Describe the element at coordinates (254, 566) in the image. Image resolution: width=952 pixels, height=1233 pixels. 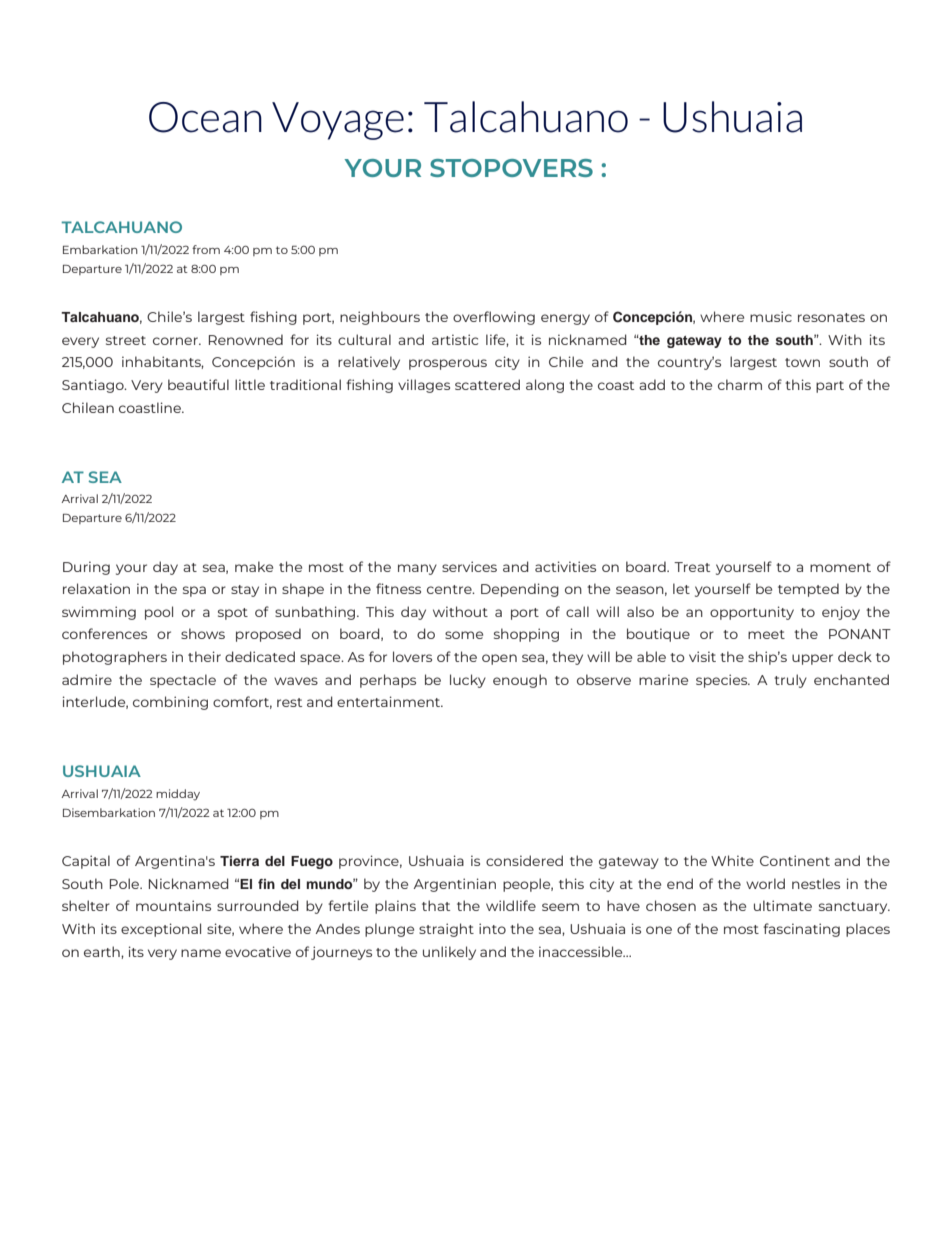
I see `make` at that location.
